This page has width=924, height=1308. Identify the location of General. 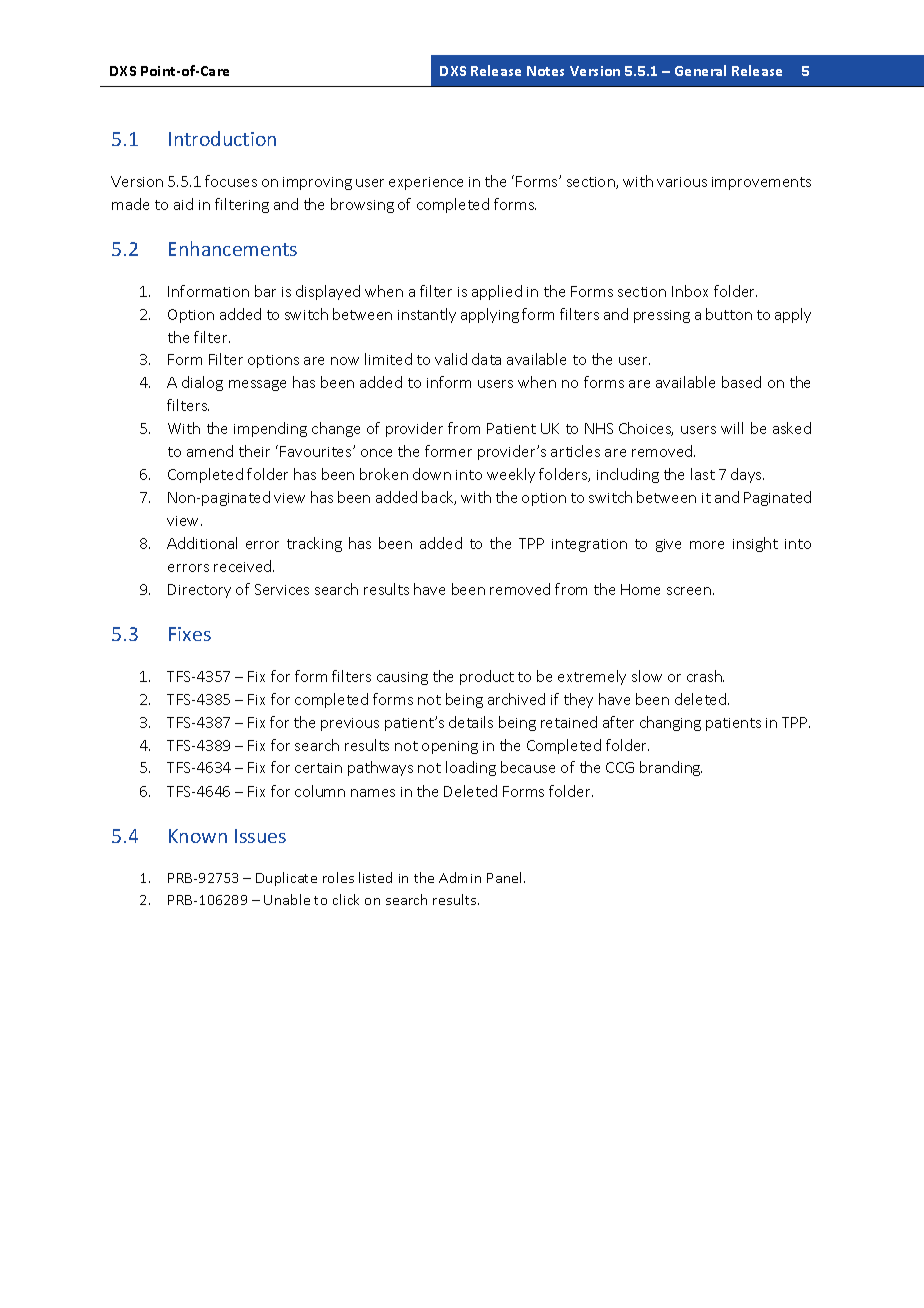
(700, 70).
